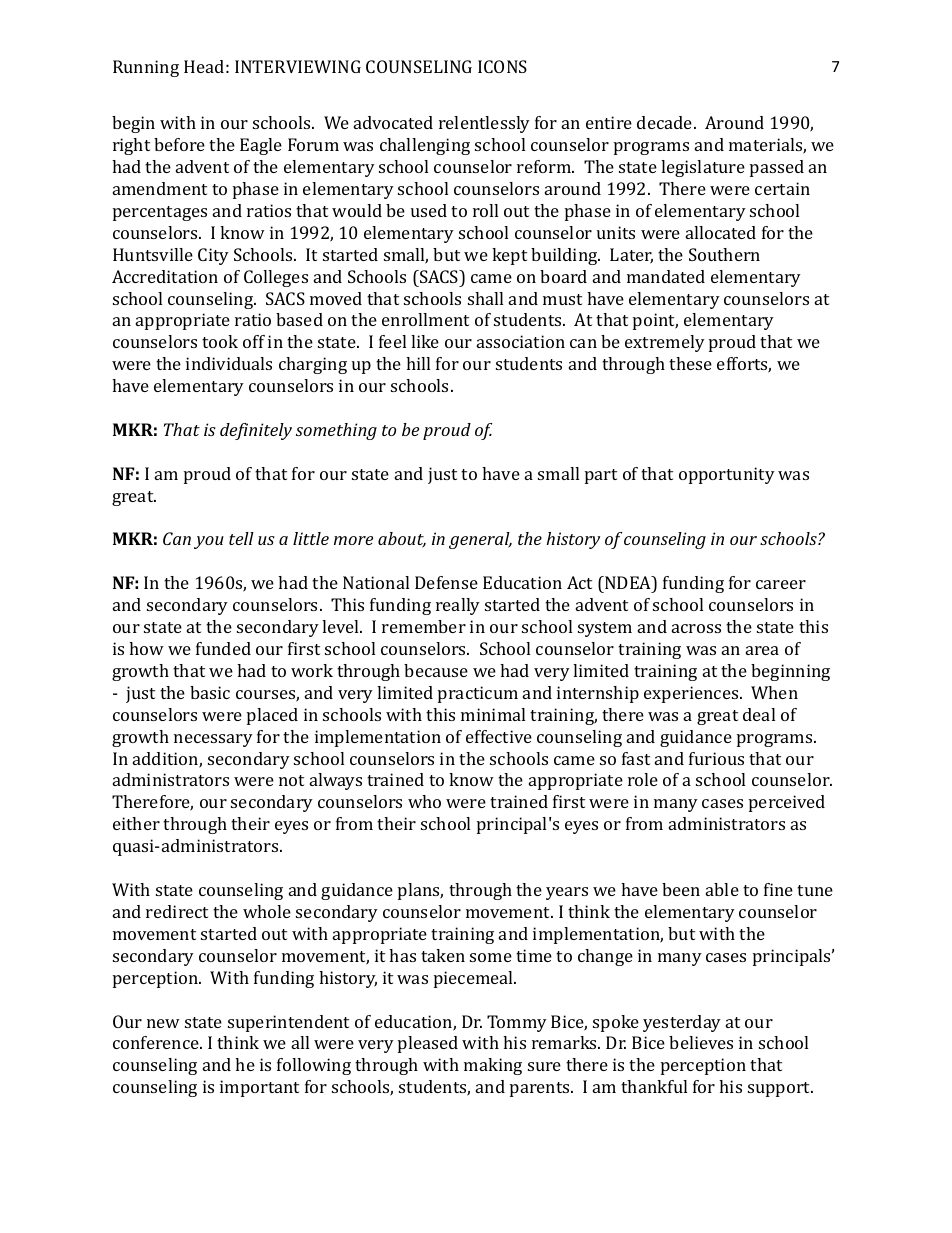  Describe the element at coordinates (716, 758) in the document. I see `furious` at that location.
